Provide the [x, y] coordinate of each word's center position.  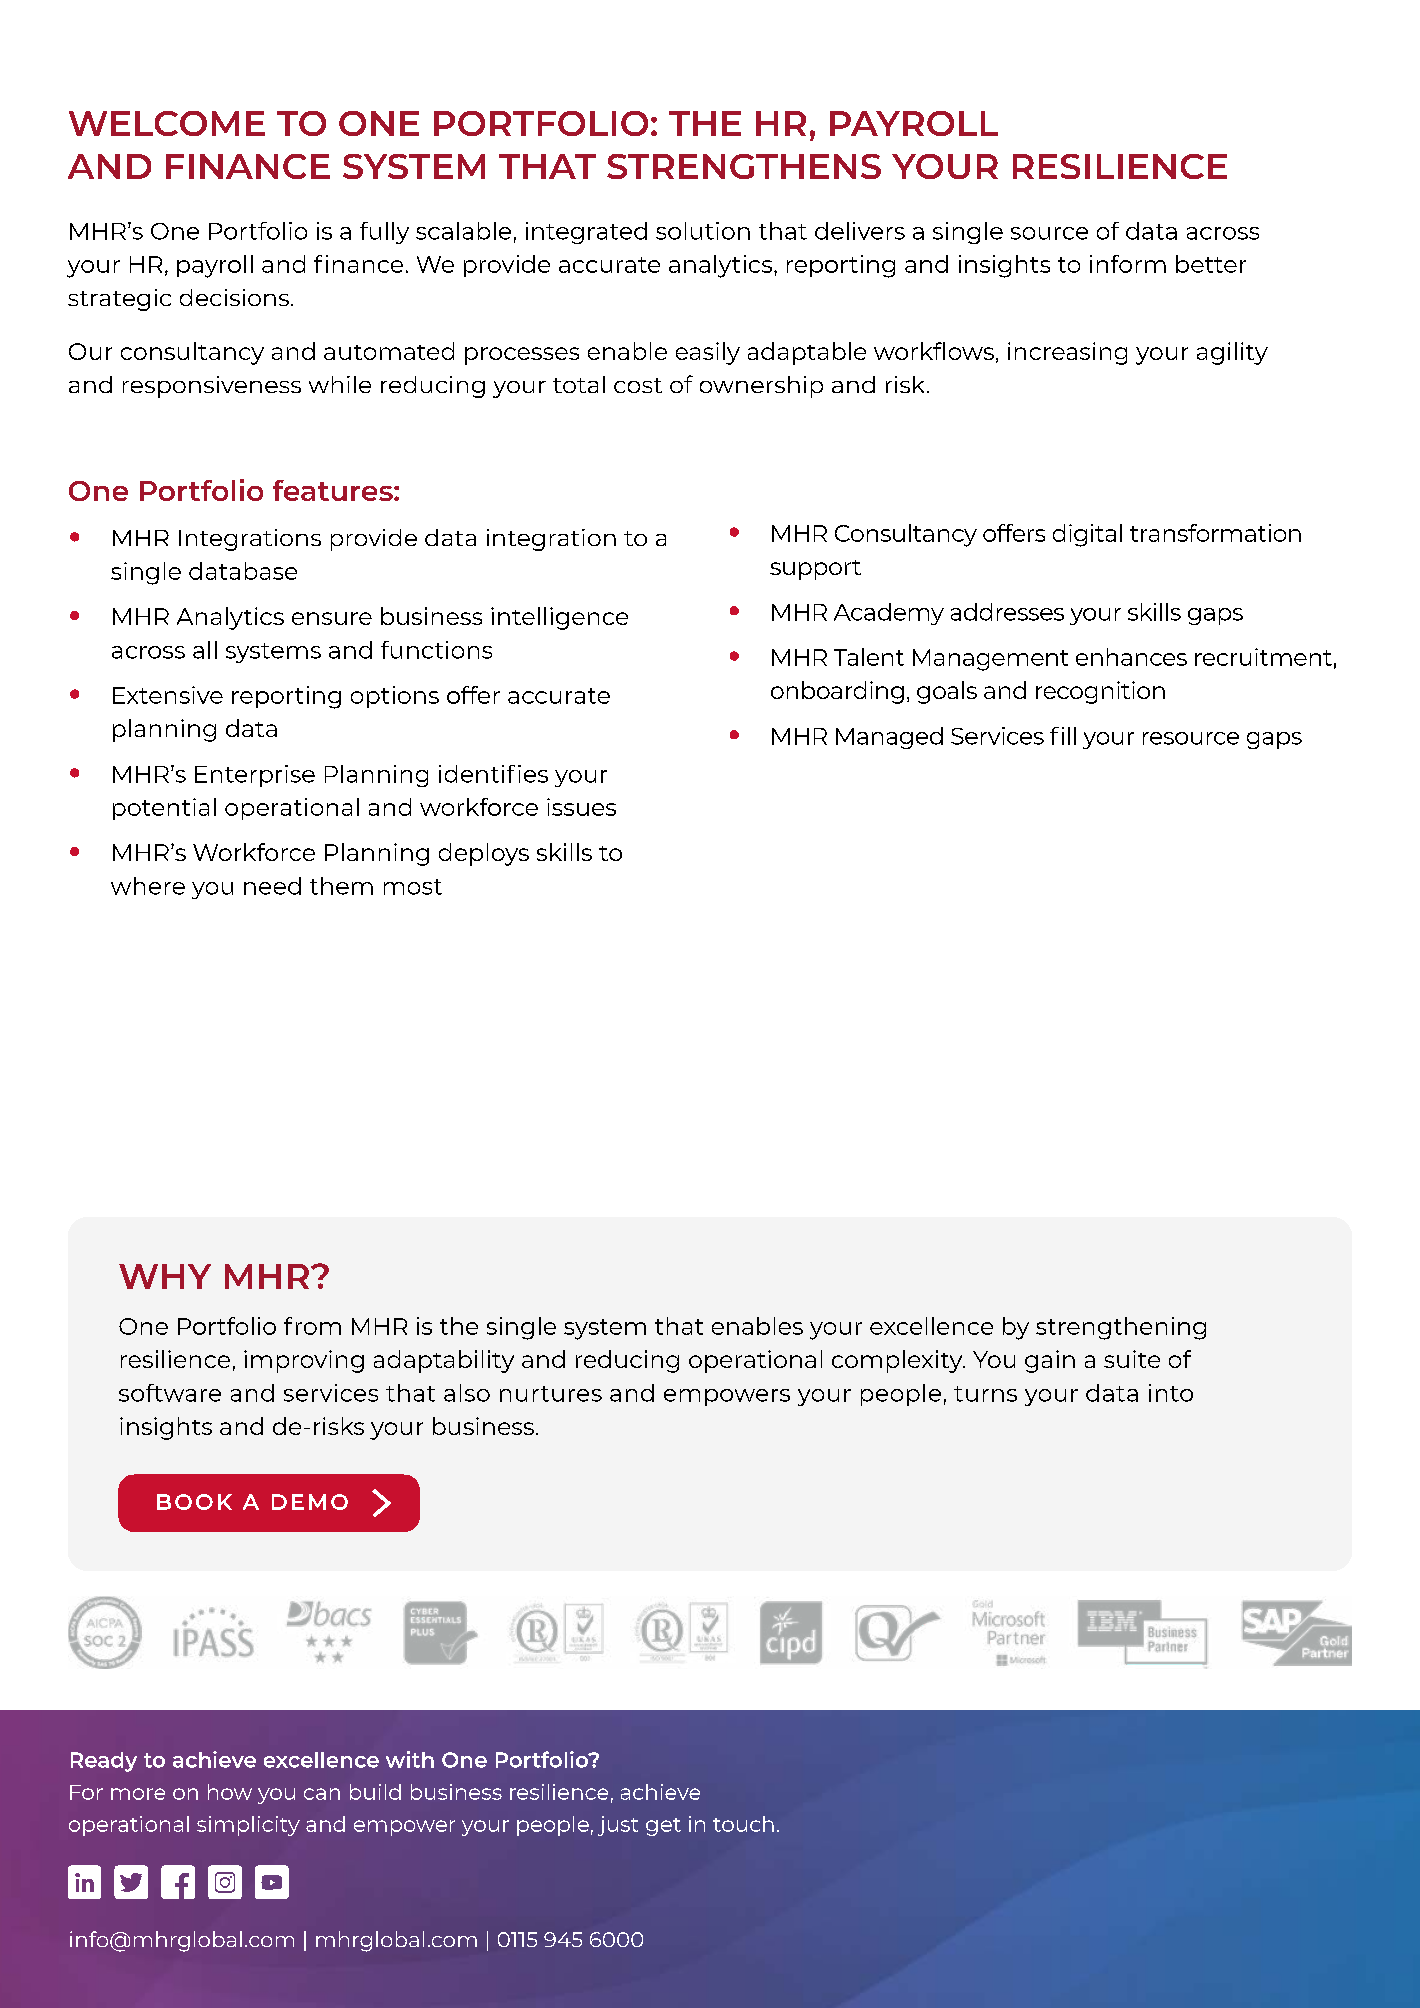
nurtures [551, 1394]
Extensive [168, 695]
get [663, 1827]
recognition [1100, 692]
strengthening [1121, 1328]
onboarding [837, 692]
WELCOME [167, 123]
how [230, 1792]
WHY [165, 1276]
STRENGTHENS [744, 166]
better [1211, 264]
